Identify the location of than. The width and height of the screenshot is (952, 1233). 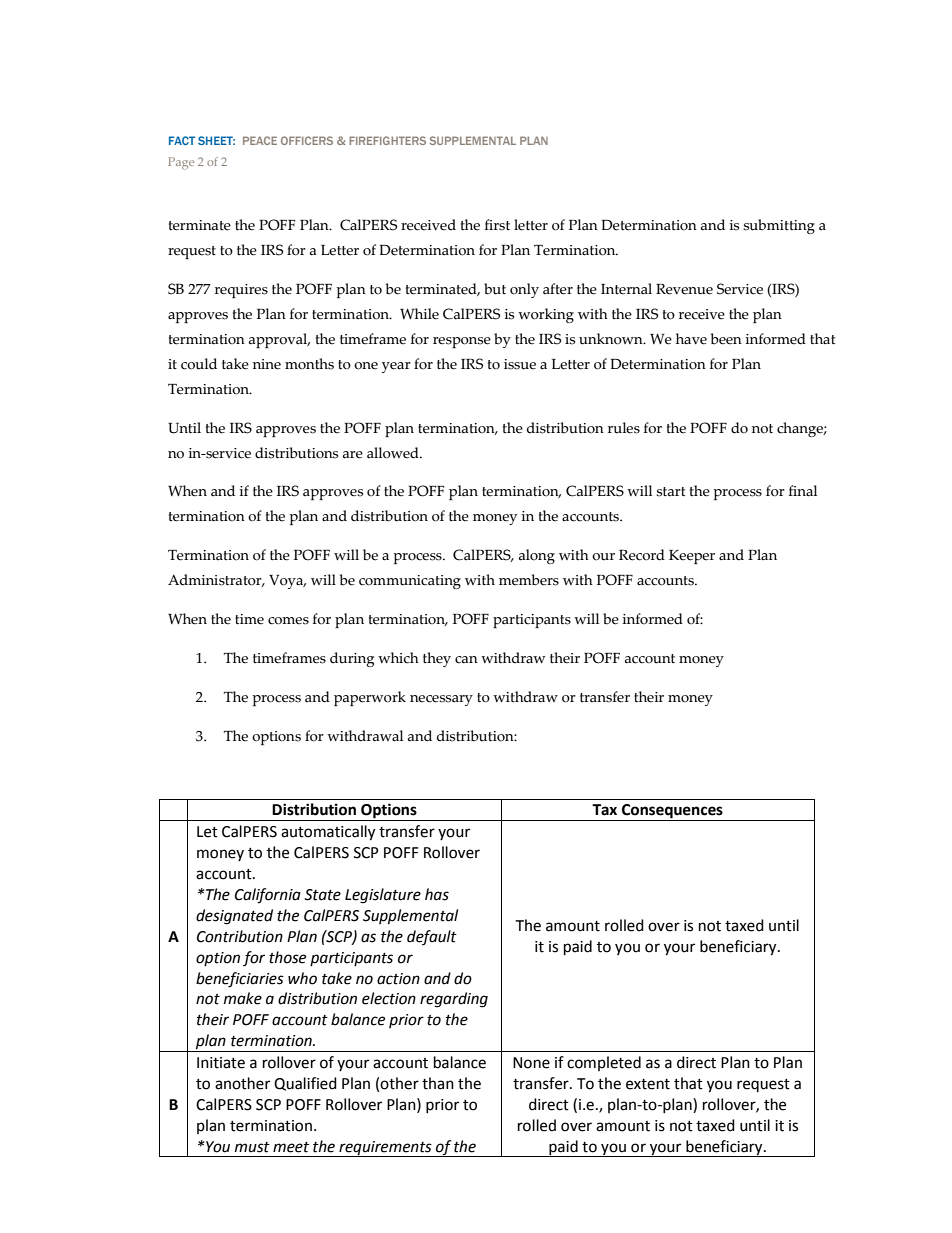
(438, 1083).
